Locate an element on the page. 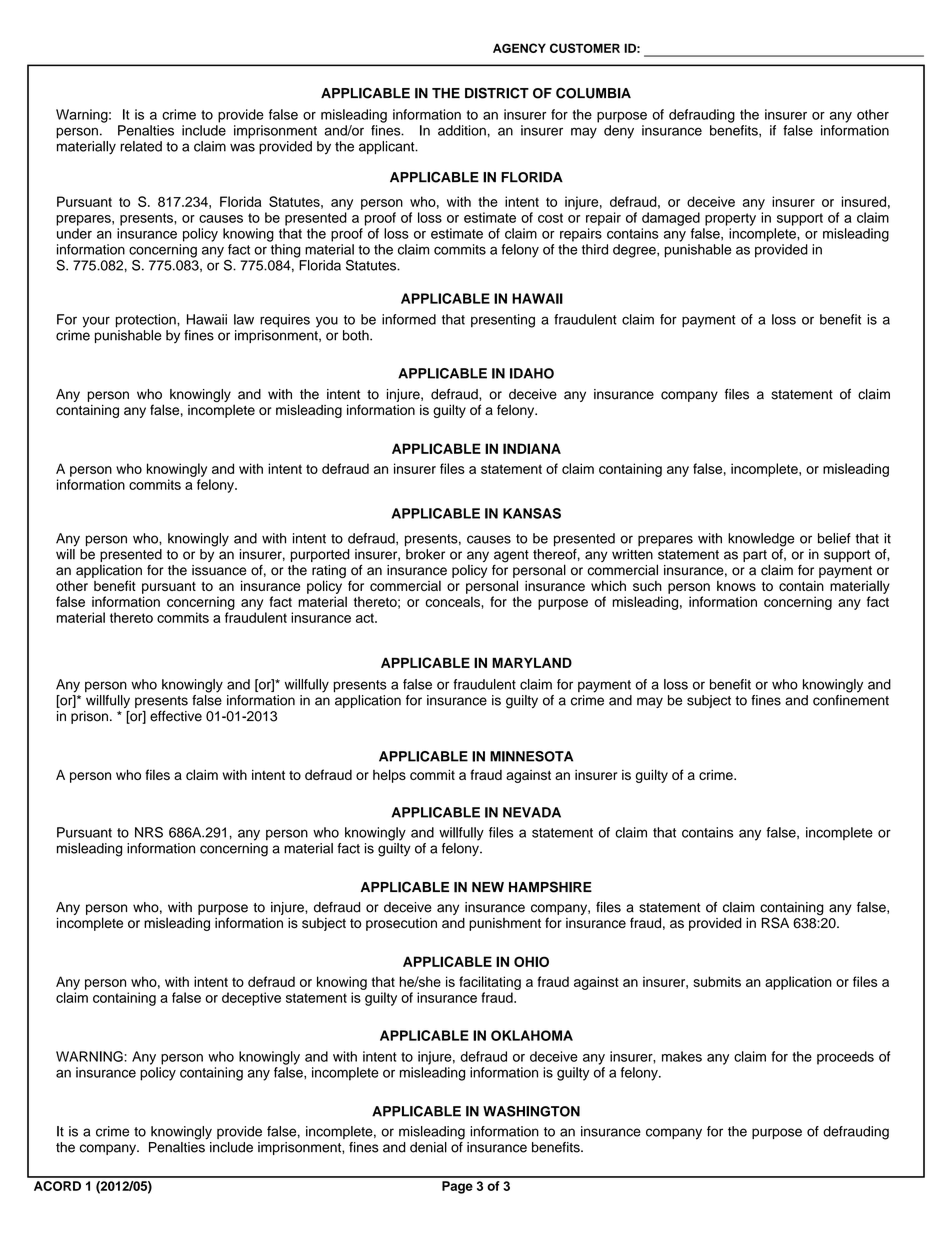 The height and width of the document is (1233, 952). related is located at coordinates (141, 146).
